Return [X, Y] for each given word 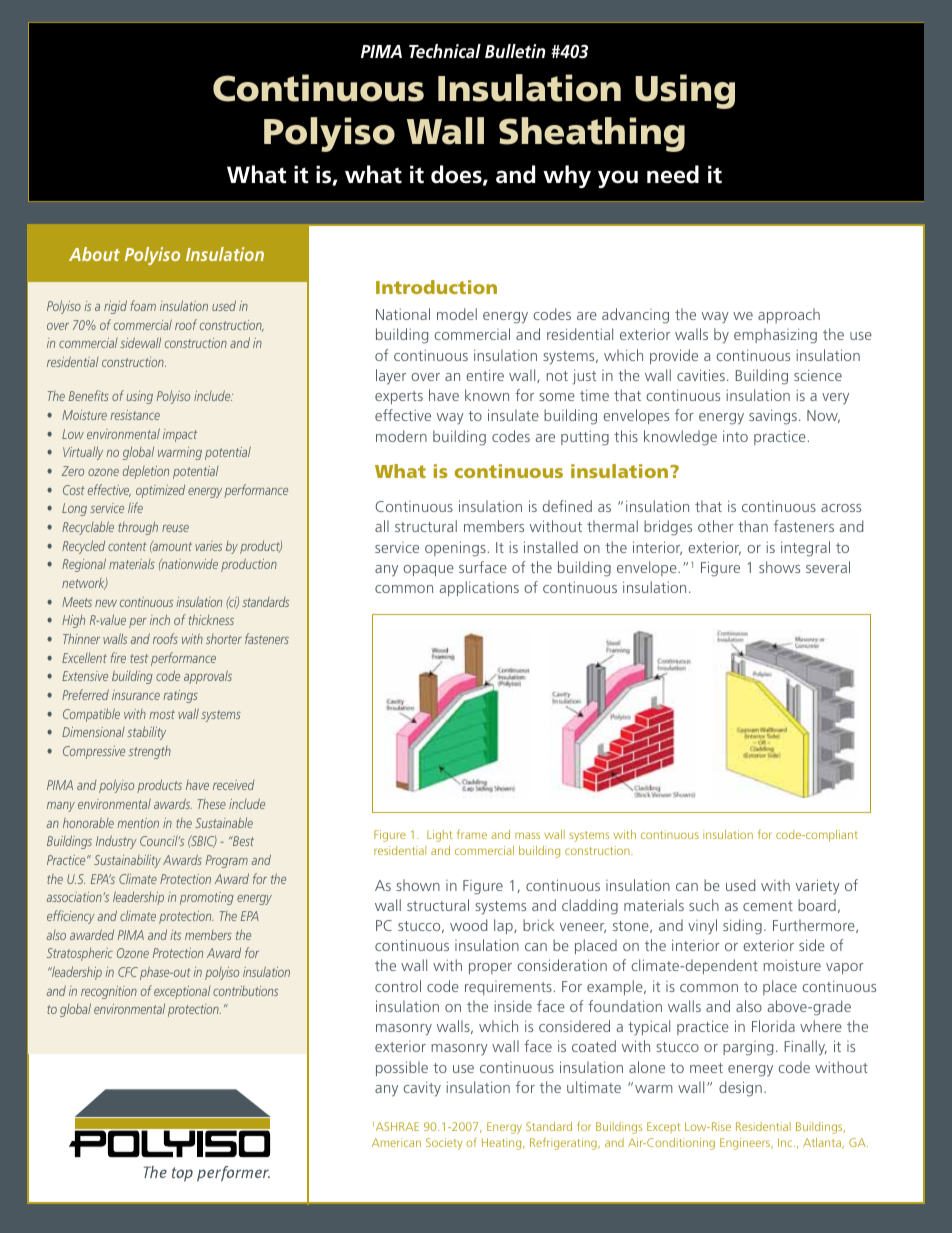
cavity [422, 1089]
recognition [109, 992]
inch [160, 619]
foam [143, 305]
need [673, 174]
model [457, 314]
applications [479, 588]
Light [440, 836]
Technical [445, 51]
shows [779, 567]
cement [768, 906]
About [94, 254]
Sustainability [127, 861]
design [740, 1089]
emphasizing [775, 336]
